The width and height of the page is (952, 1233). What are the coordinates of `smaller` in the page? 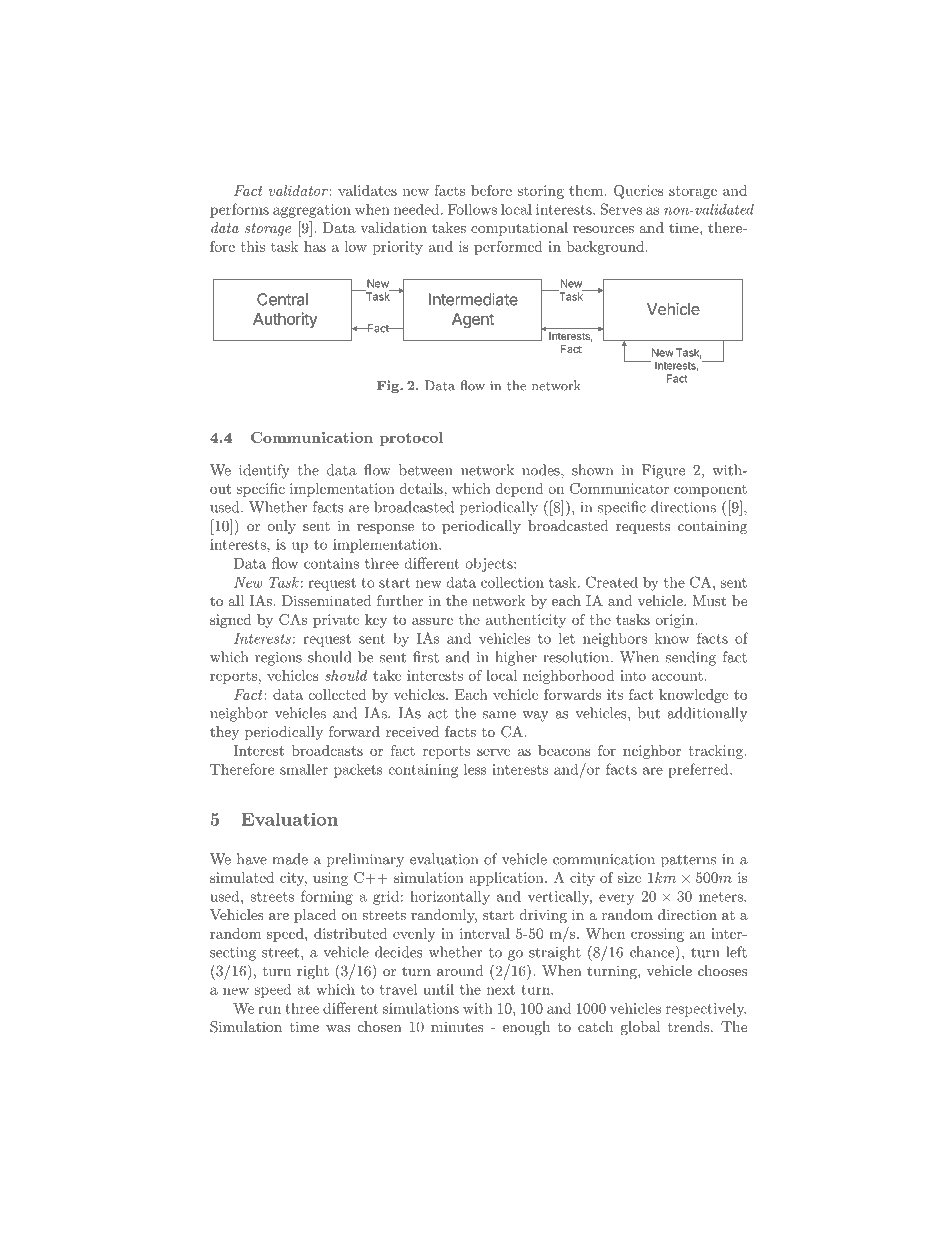 It's located at (304, 769).
